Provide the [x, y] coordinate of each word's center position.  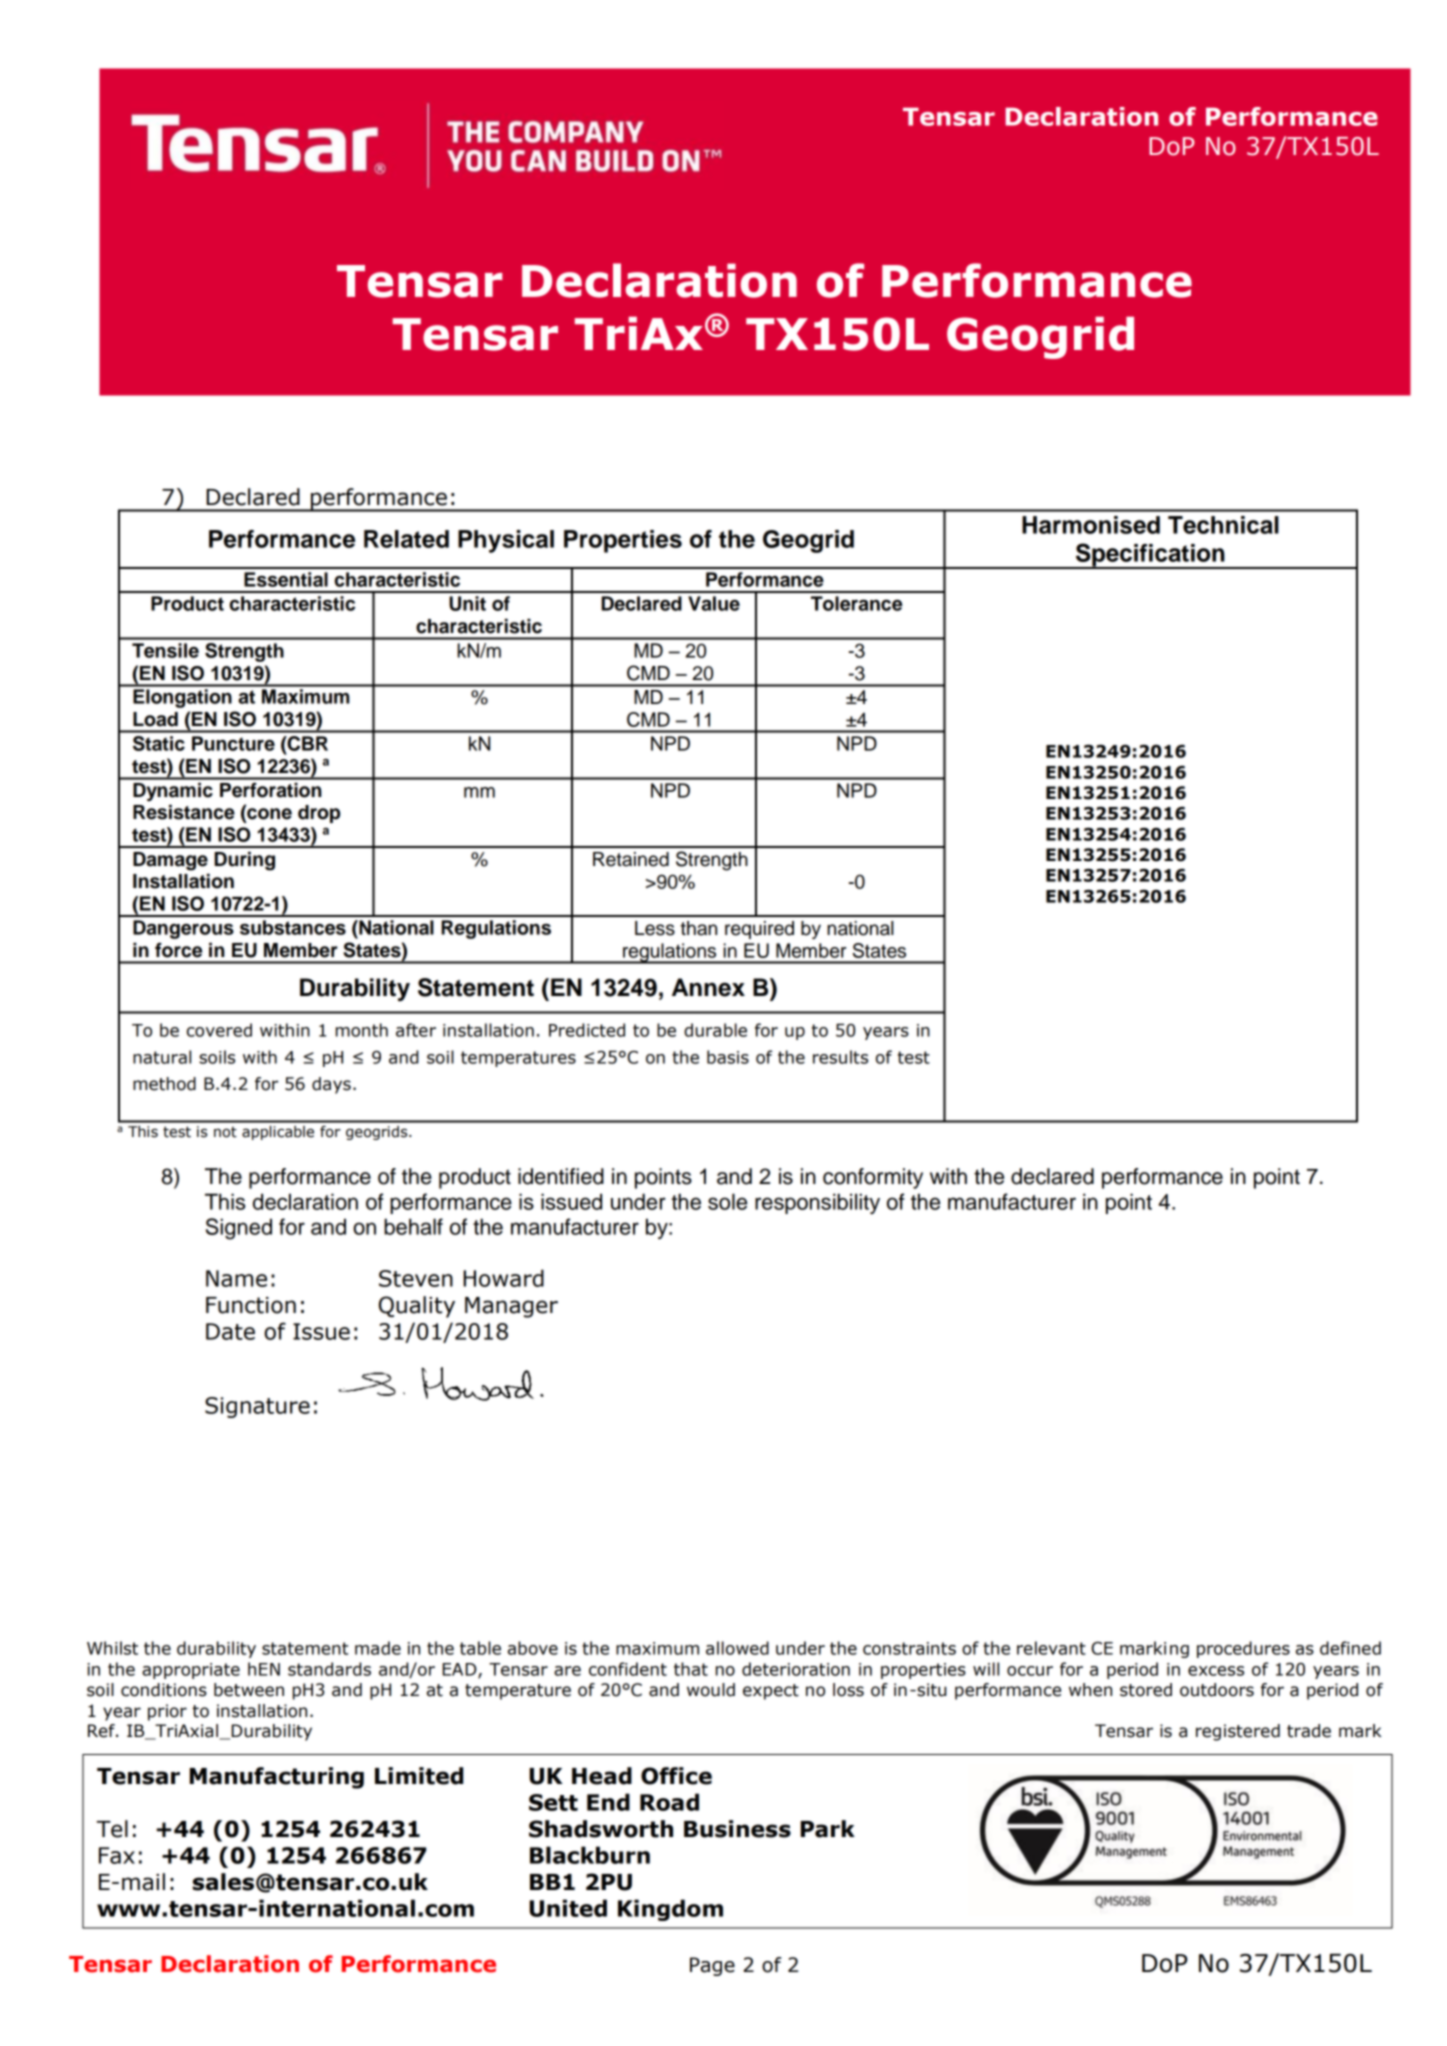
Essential [286, 579]
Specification [1150, 556]
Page [712, 1966]
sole [727, 1201]
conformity [873, 1178]
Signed [239, 1229]
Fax [117, 1855]
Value [714, 603]
